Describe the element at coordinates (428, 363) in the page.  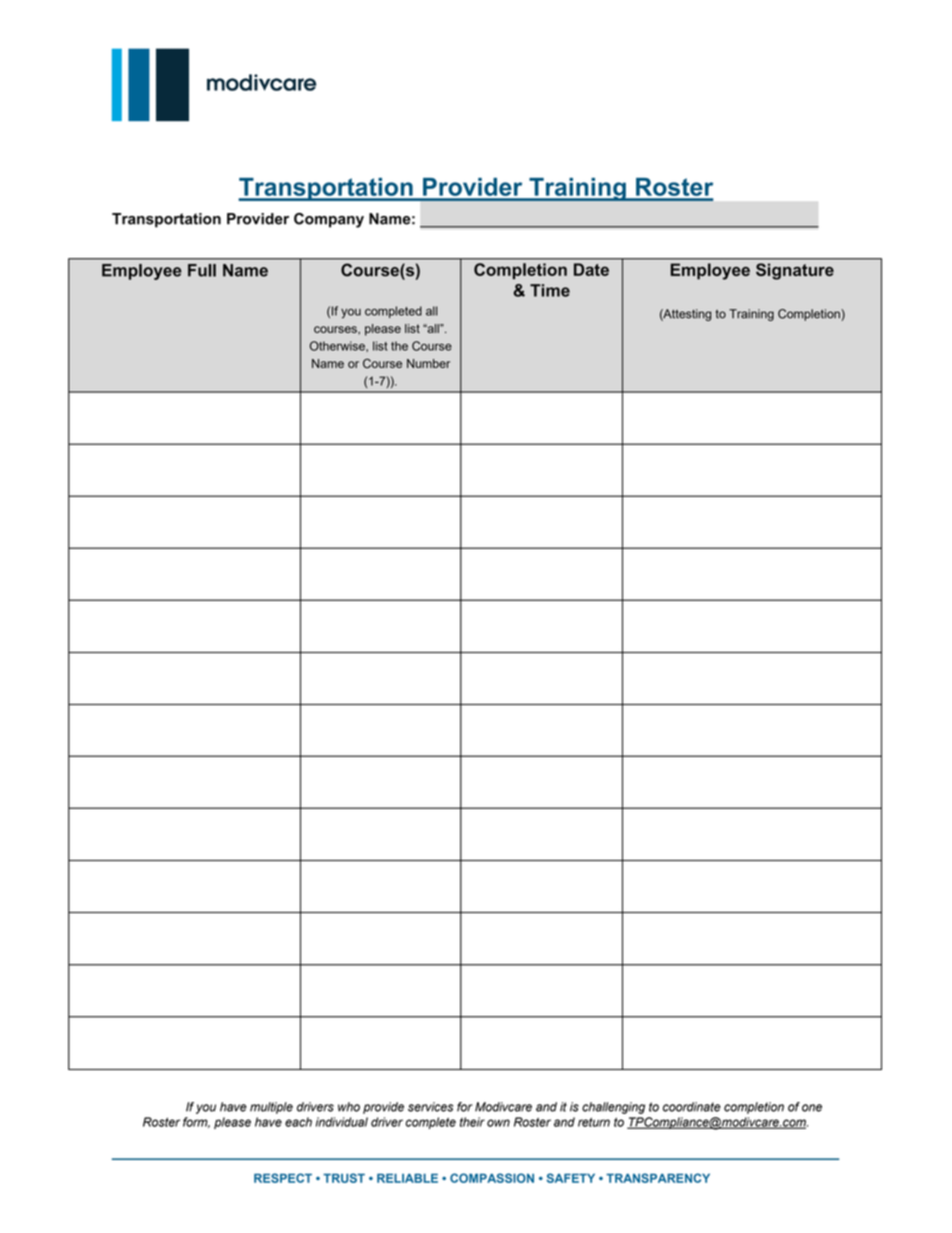
I see `Number` at that location.
